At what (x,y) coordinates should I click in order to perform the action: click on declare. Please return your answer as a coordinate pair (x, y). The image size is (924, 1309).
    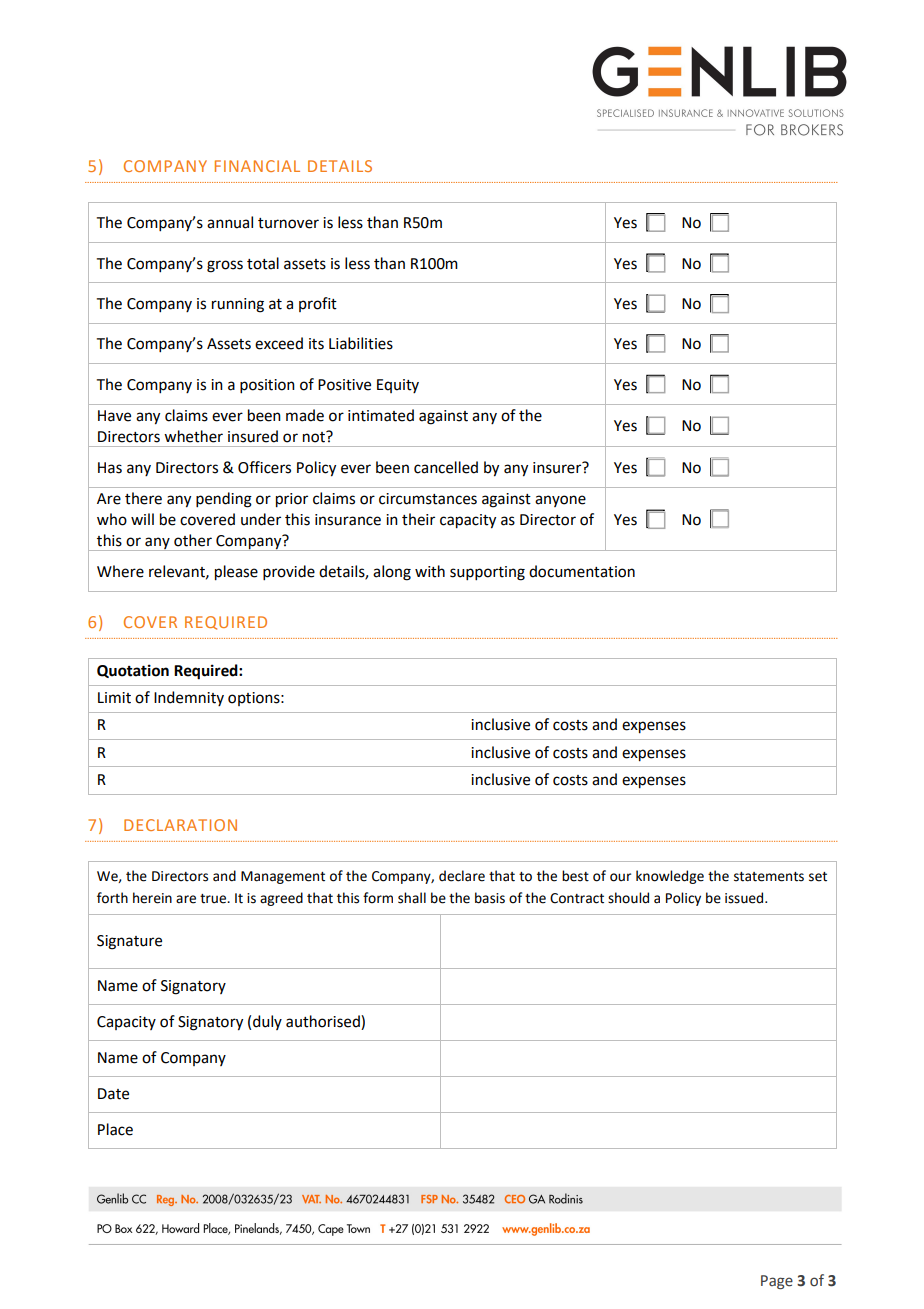
    Looking at the image, I should click on (462, 876).
